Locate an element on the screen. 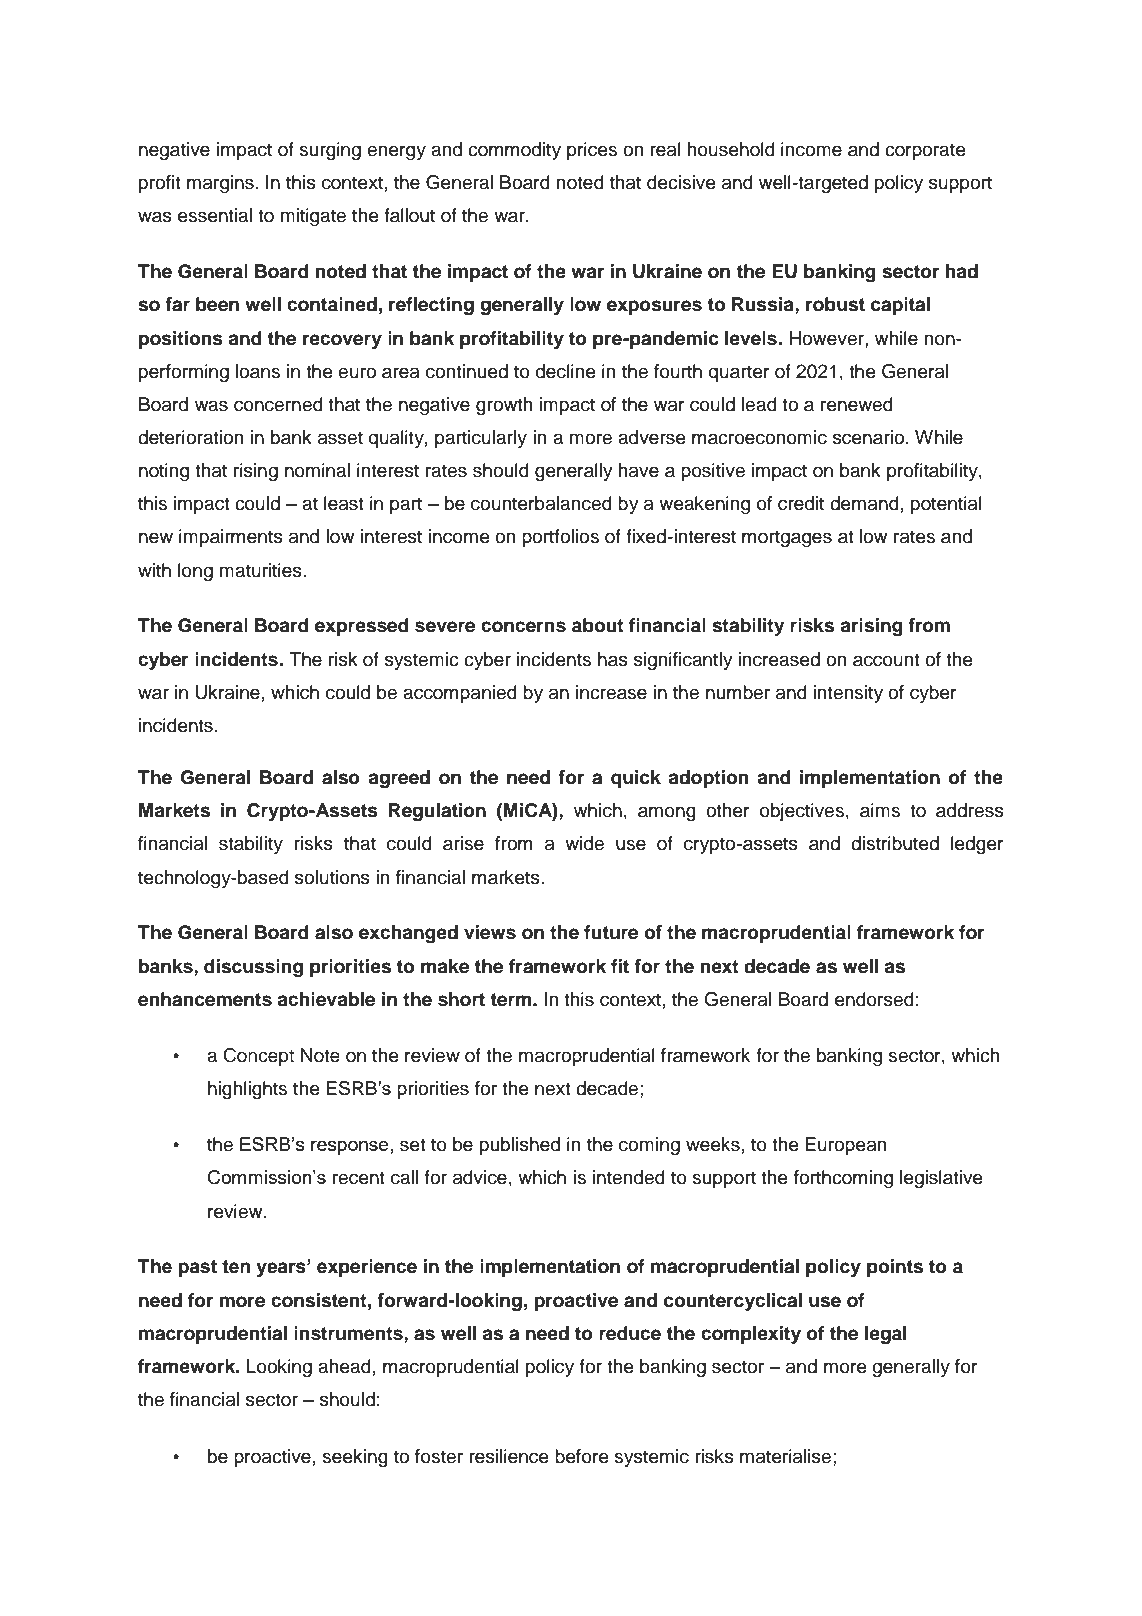  ahead is located at coordinates (344, 1366).
